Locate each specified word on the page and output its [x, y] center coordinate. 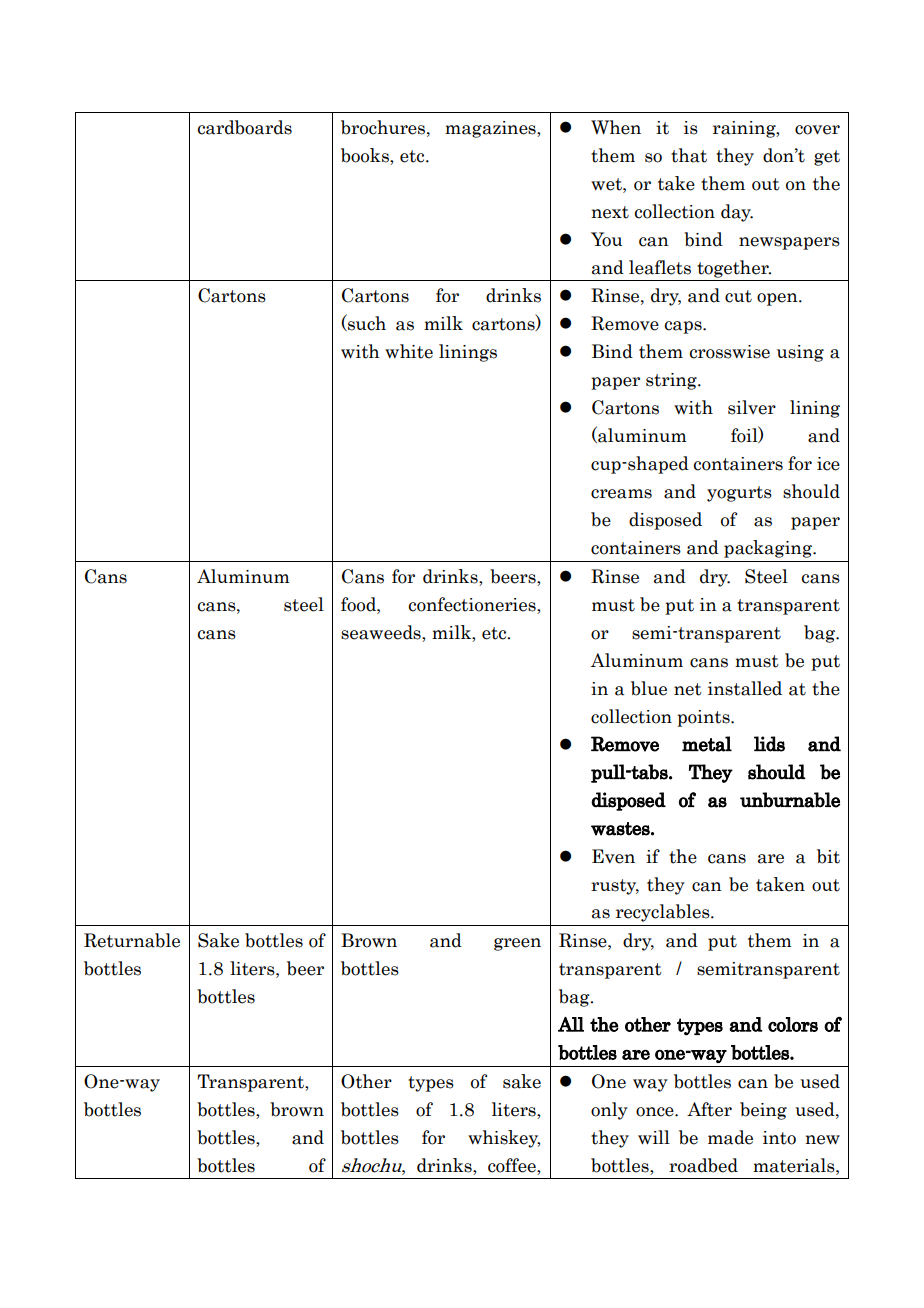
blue [649, 688]
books [366, 155]
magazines [491, 129]
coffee [513, 1165]
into [779, 1138]
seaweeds [382, 633]
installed [745, 688]
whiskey [504, 1139]
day [737, 213]
